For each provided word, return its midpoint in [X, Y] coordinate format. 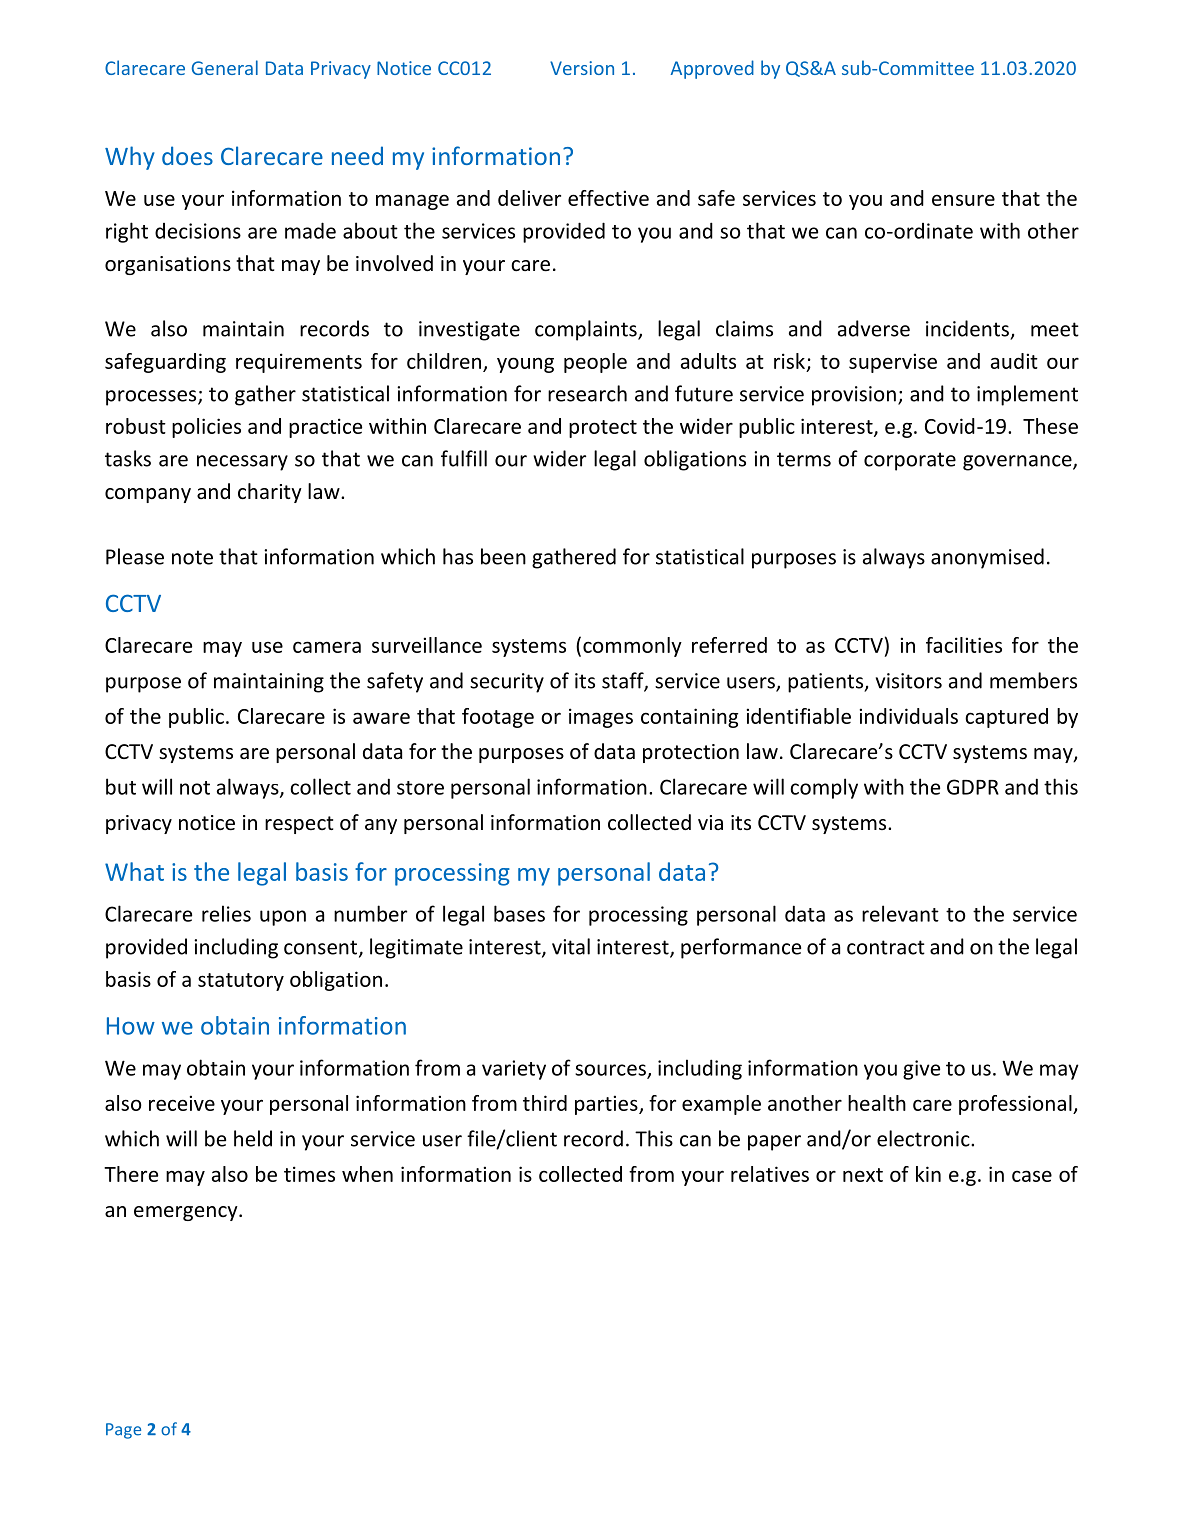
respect [299, 825]
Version [582, 68]
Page [123, 1431]
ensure [963, 200]
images [601, 718]
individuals [909, 716]
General [225, 67]
